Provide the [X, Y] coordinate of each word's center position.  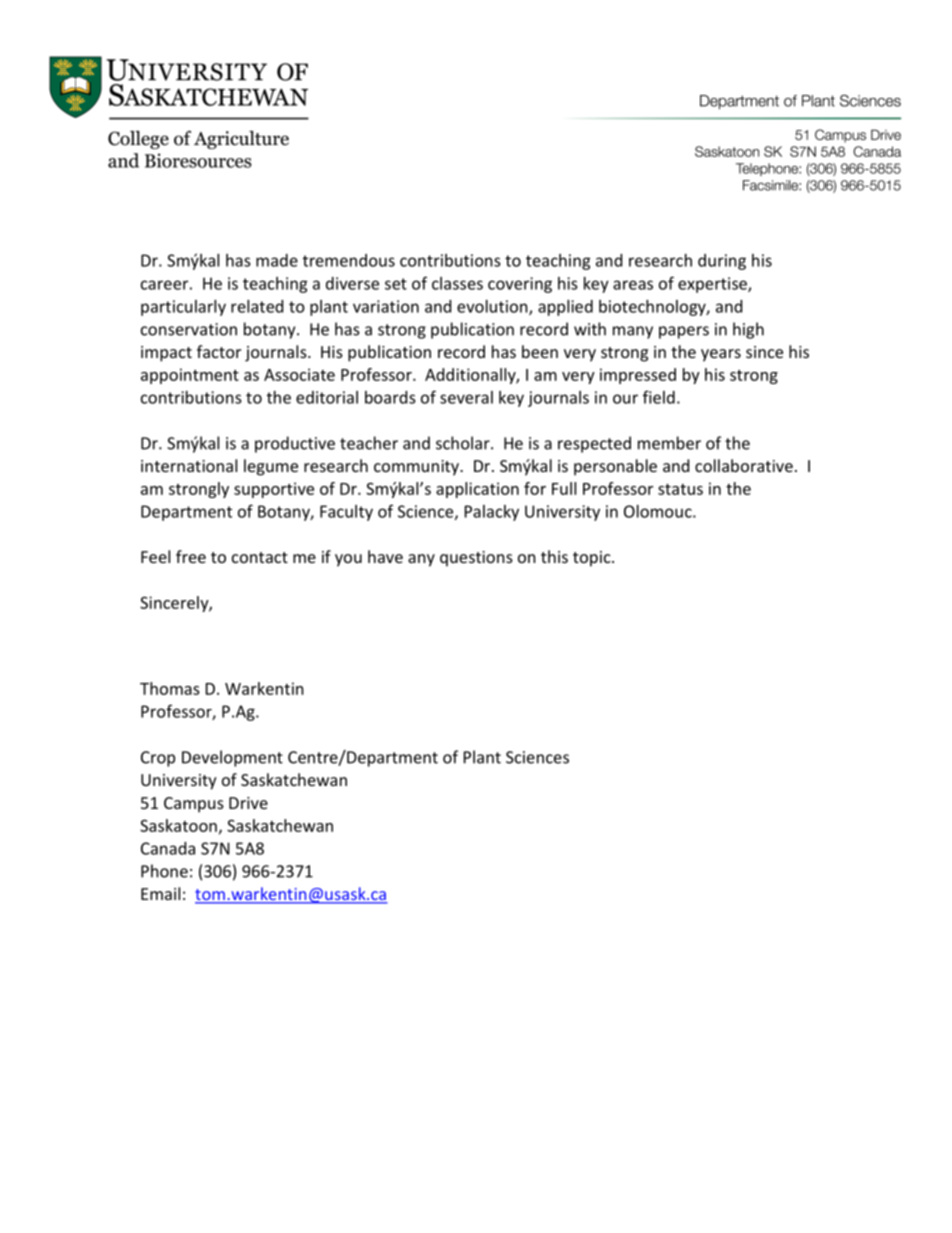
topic [593, 559]
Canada [168, 848]
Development [232, 758]
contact [260, 557]
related [257, 306]
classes [457, 283]
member [669, 443]
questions [476, 559]
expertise [713, 285]
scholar [464, 443]
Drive [248, 803]
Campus [194, 805]
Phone [164, 871]
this [554, 556]
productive [295, 444]
